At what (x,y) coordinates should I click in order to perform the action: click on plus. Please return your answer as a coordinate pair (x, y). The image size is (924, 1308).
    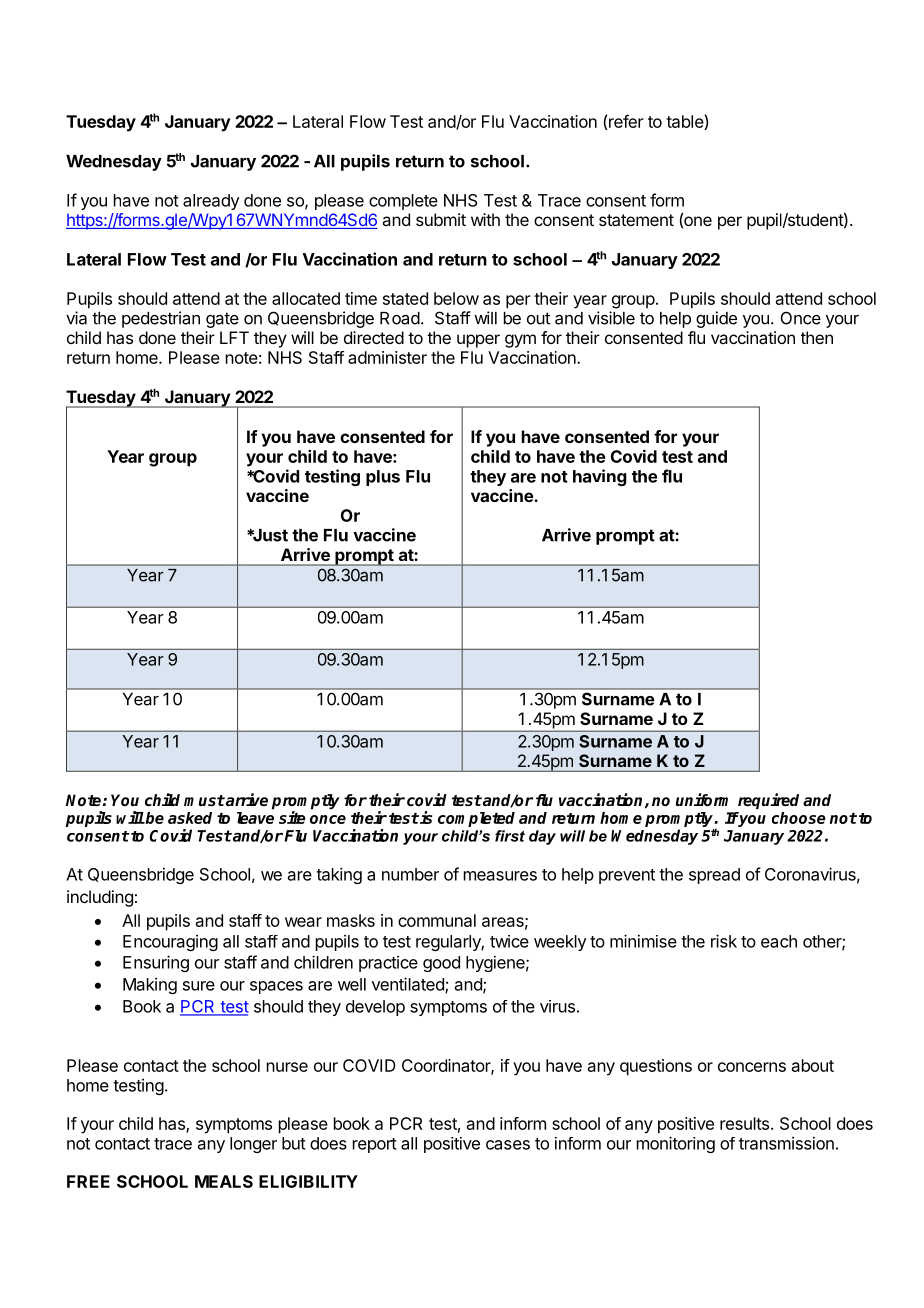
    Looking at the image, I should click on (383, 478).
